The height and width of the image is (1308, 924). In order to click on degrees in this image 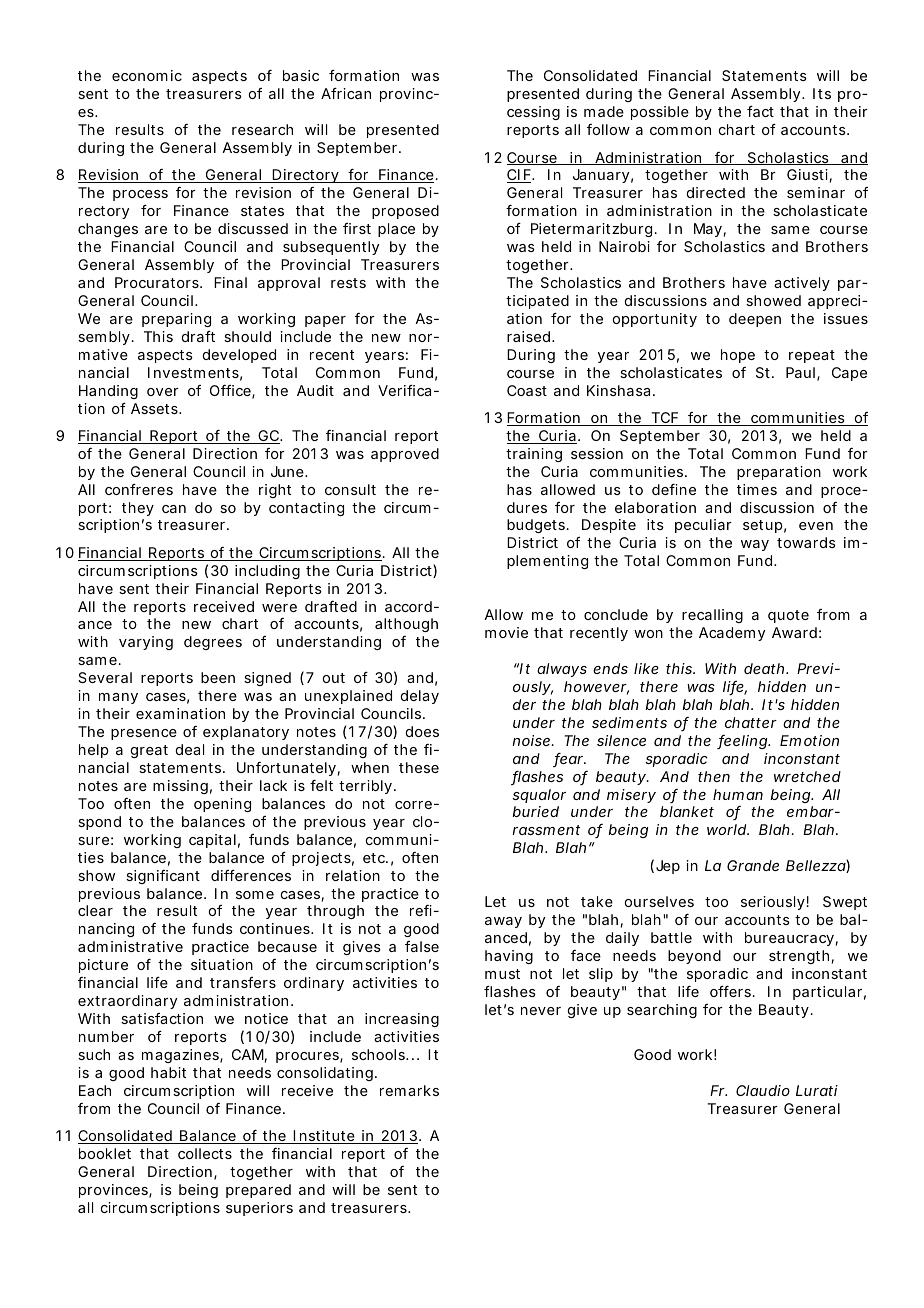, I will do `click(213, 643)`.
